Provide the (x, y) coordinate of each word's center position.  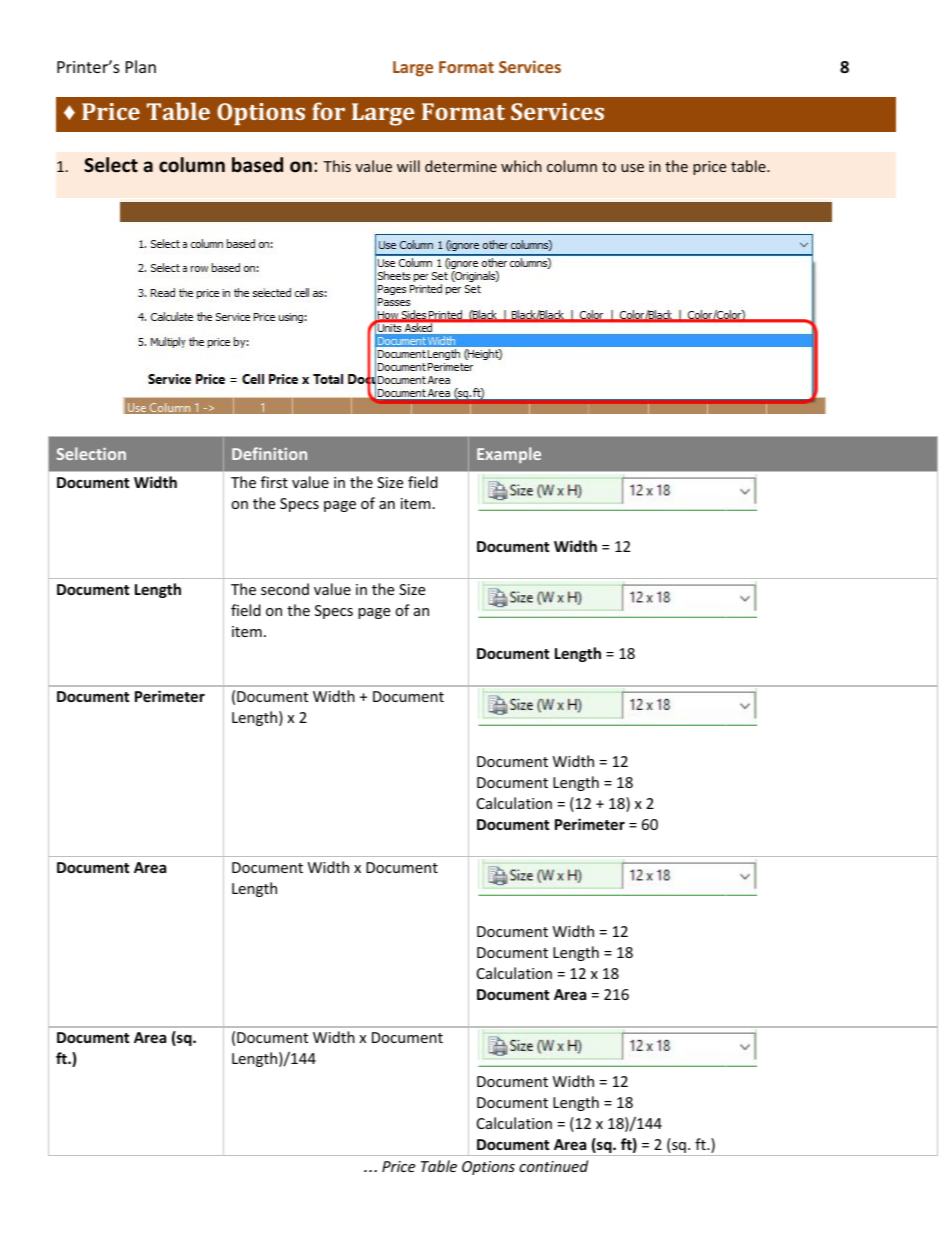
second (285, 589)
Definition (269, 453)
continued (553, 1166)
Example (509, 455)
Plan (141, 66)
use (632, 168)
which (521, 166)
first (274, 482)
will (408, 166)
